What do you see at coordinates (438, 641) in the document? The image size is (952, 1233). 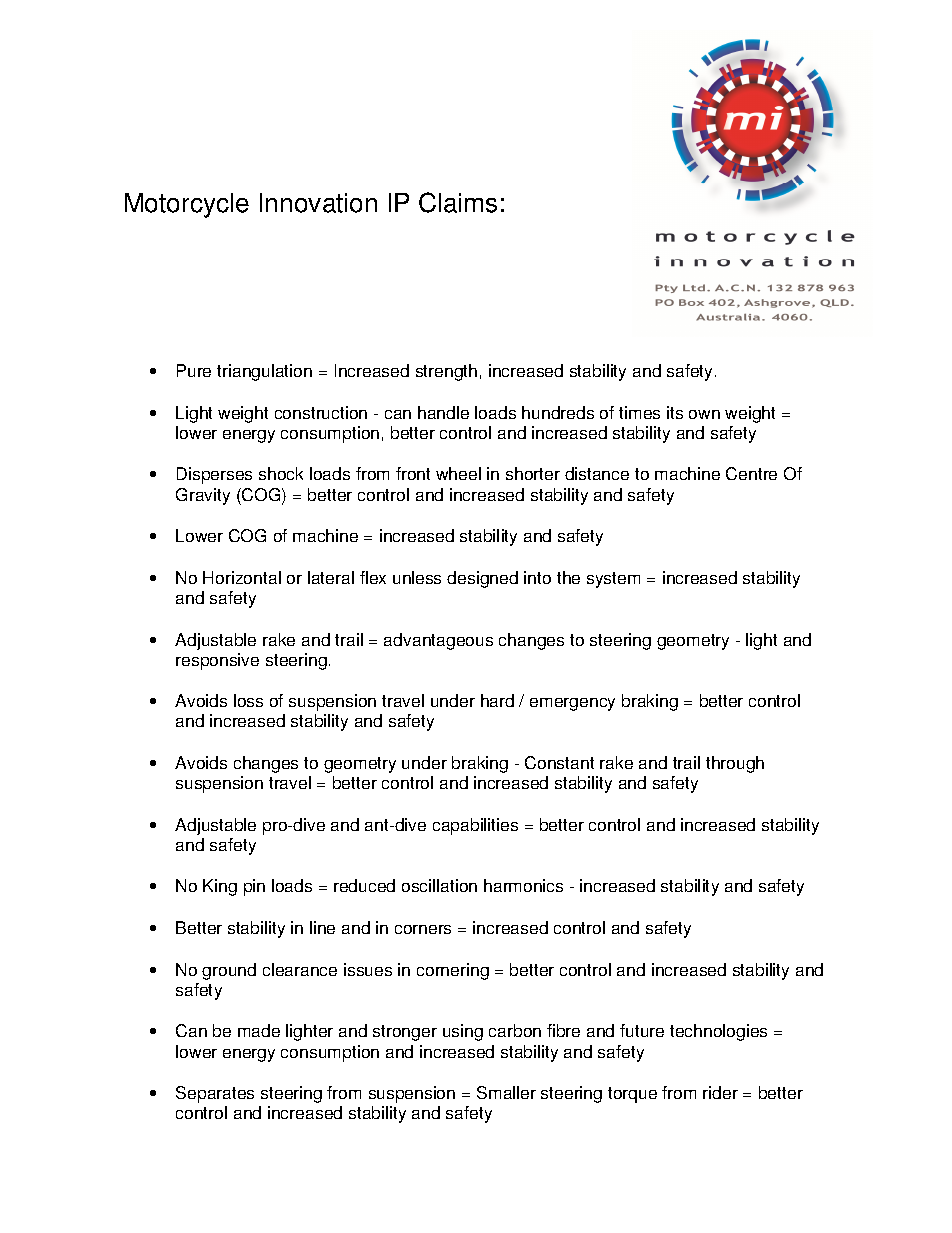 I see `advantageous` at bounding box center [438, 641].
